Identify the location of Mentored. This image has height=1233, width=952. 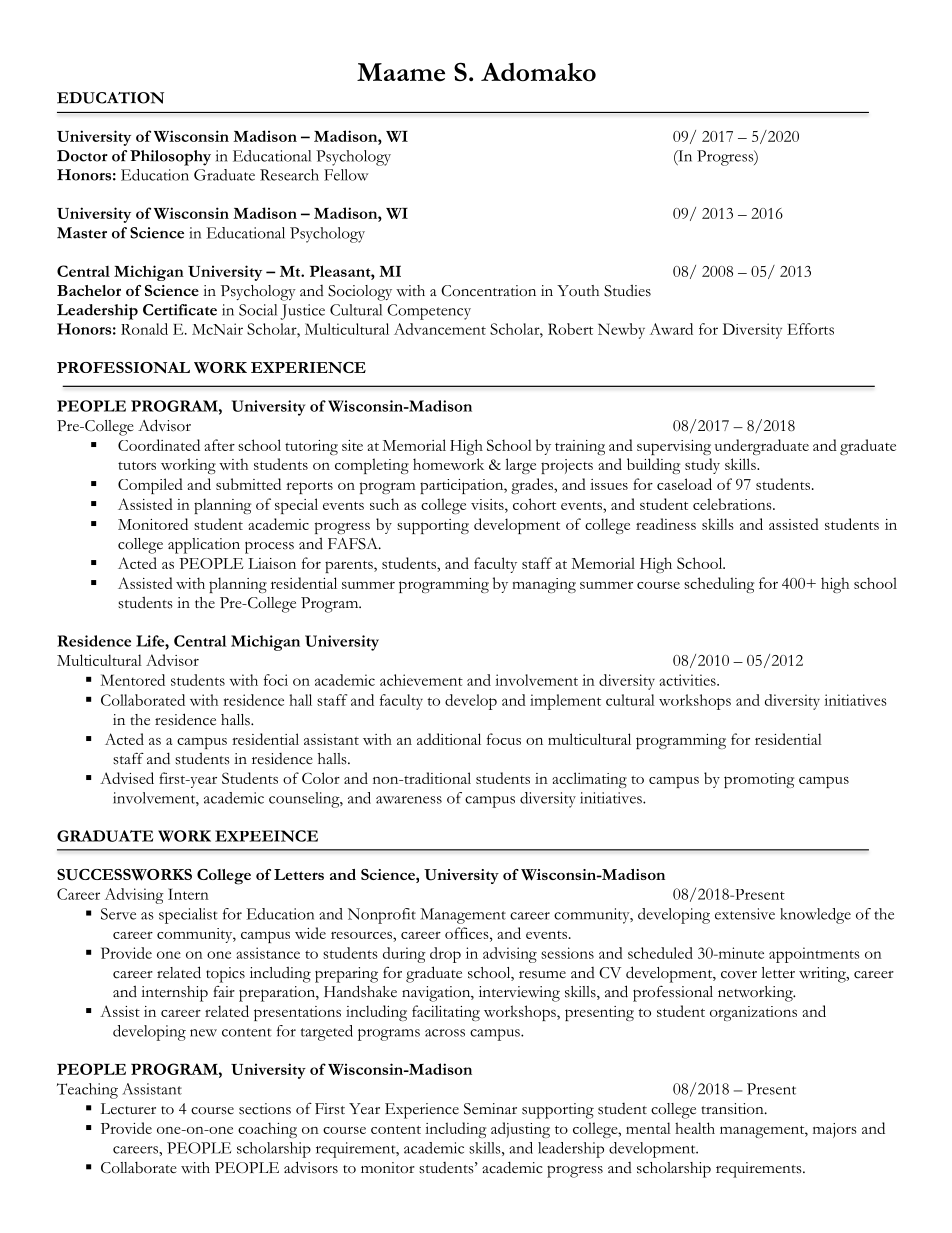
(132, 680).
